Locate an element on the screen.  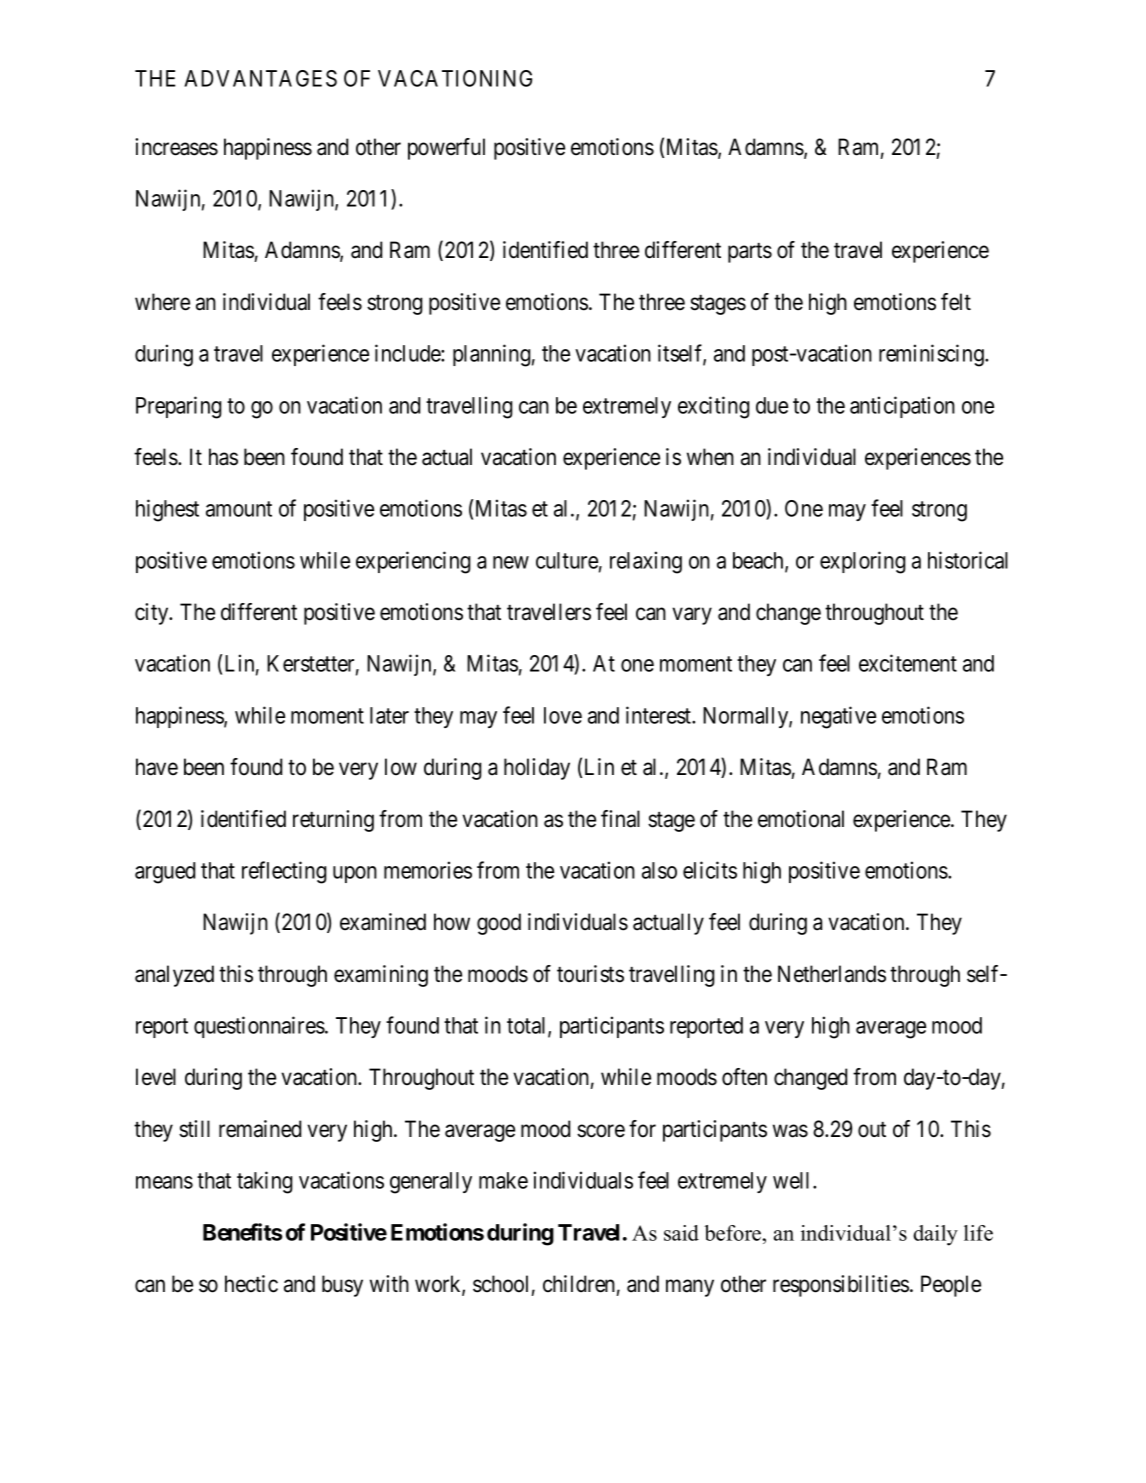
final is located at coordinates (620, 819).
